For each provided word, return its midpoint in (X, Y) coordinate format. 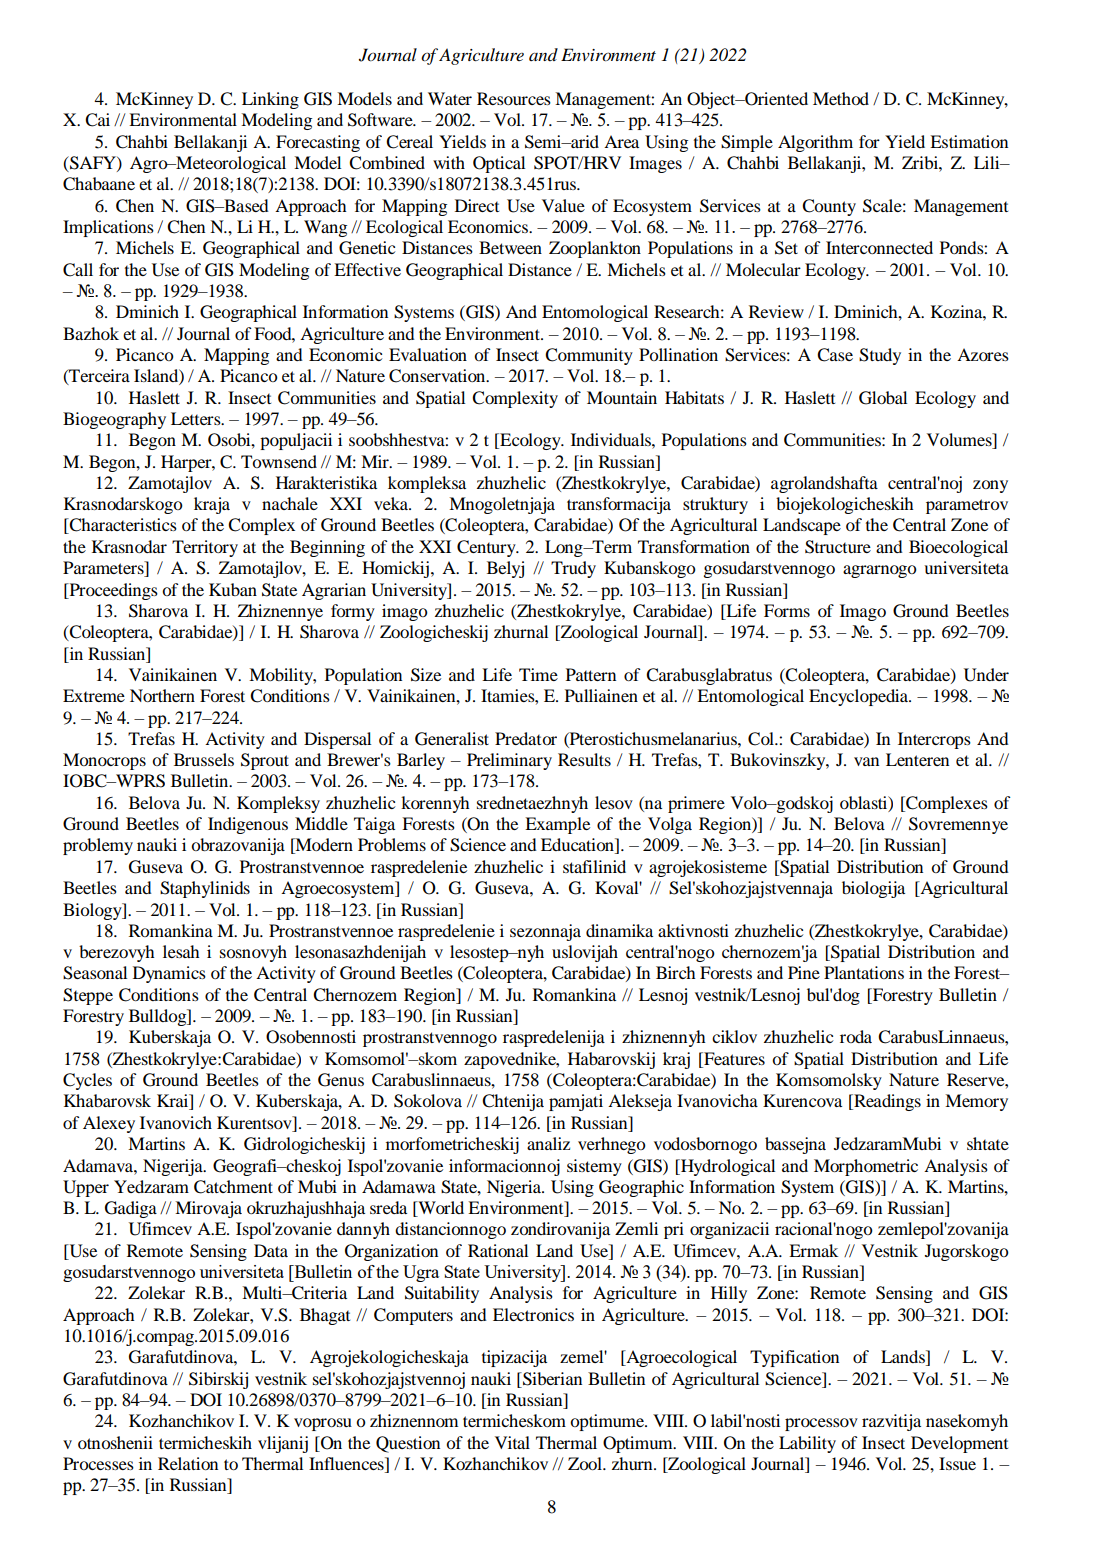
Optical (499, 164)
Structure (838, 547)
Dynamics (169, 974)
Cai (97, 120)
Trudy (573, 569)
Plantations (864, 972)
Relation (188, 1463)
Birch (676, 972)
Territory (205, 548)
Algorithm (815, 143)
